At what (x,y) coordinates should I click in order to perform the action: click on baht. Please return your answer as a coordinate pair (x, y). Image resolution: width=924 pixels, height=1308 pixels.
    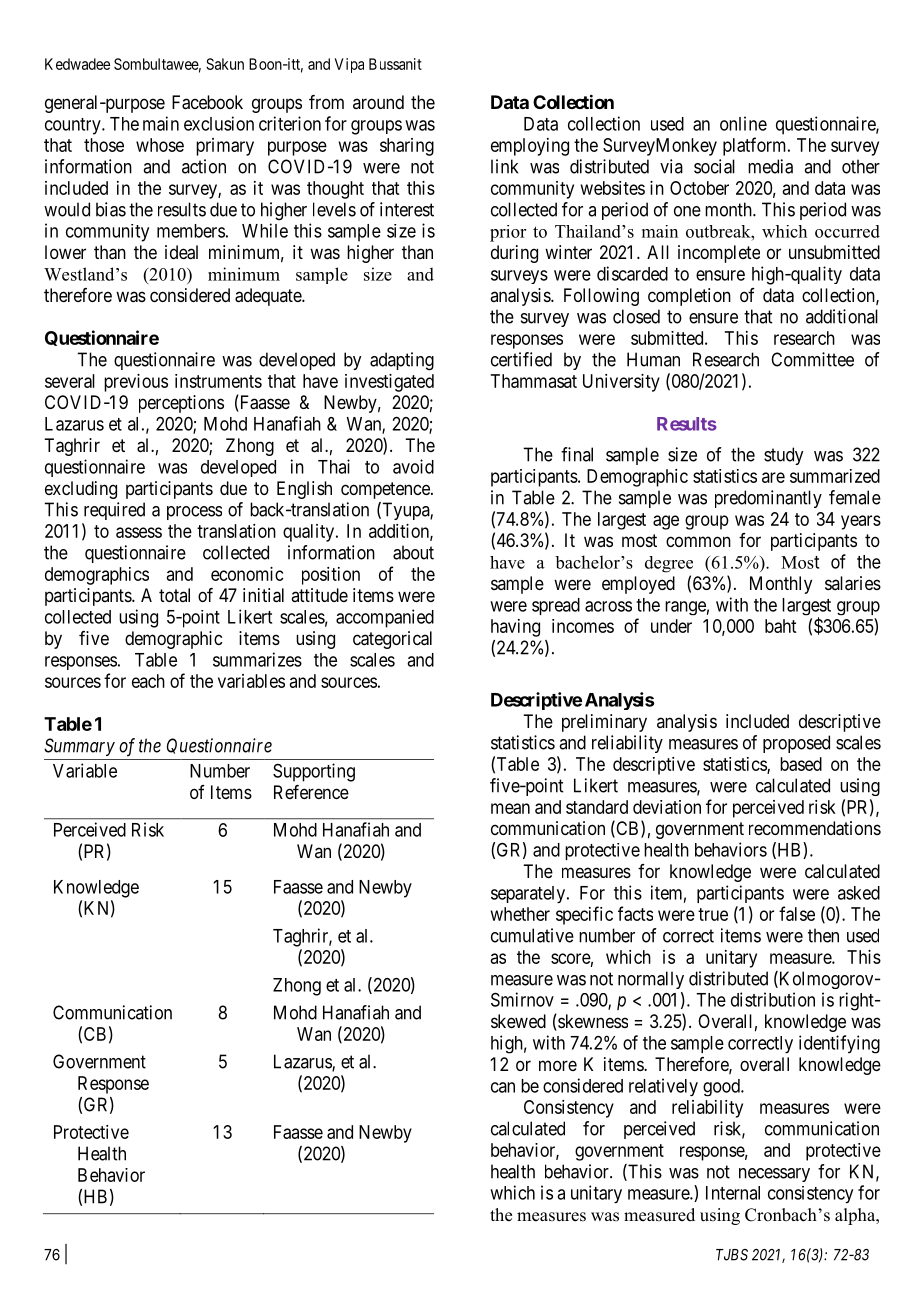
    Looking at the image, I should click on (780, 626).
